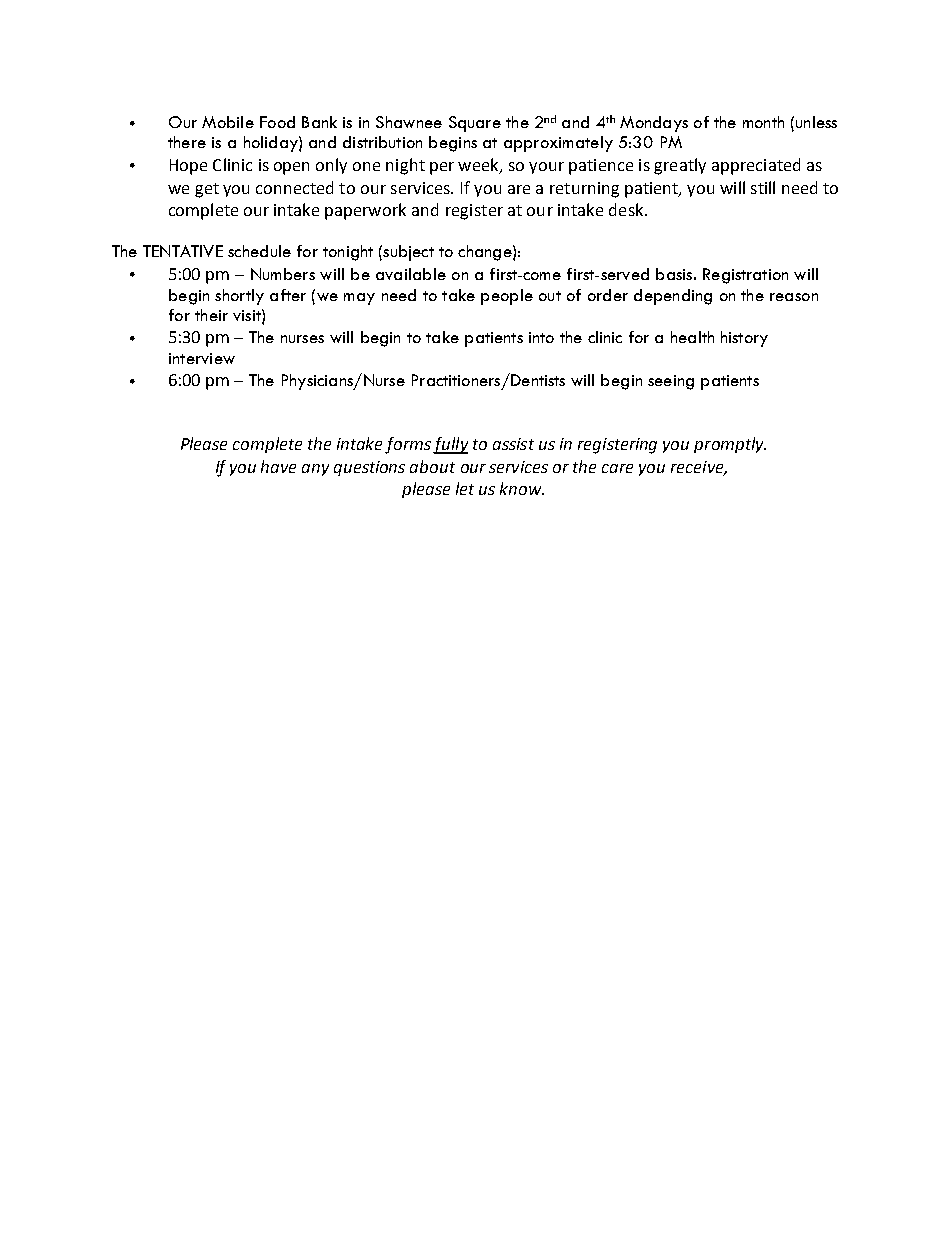 Image resolution: width=952 pixels, height=1233 pixels. Describe the element at coordinates (794, 297) in the screenshot. I see `reason` at that location.
